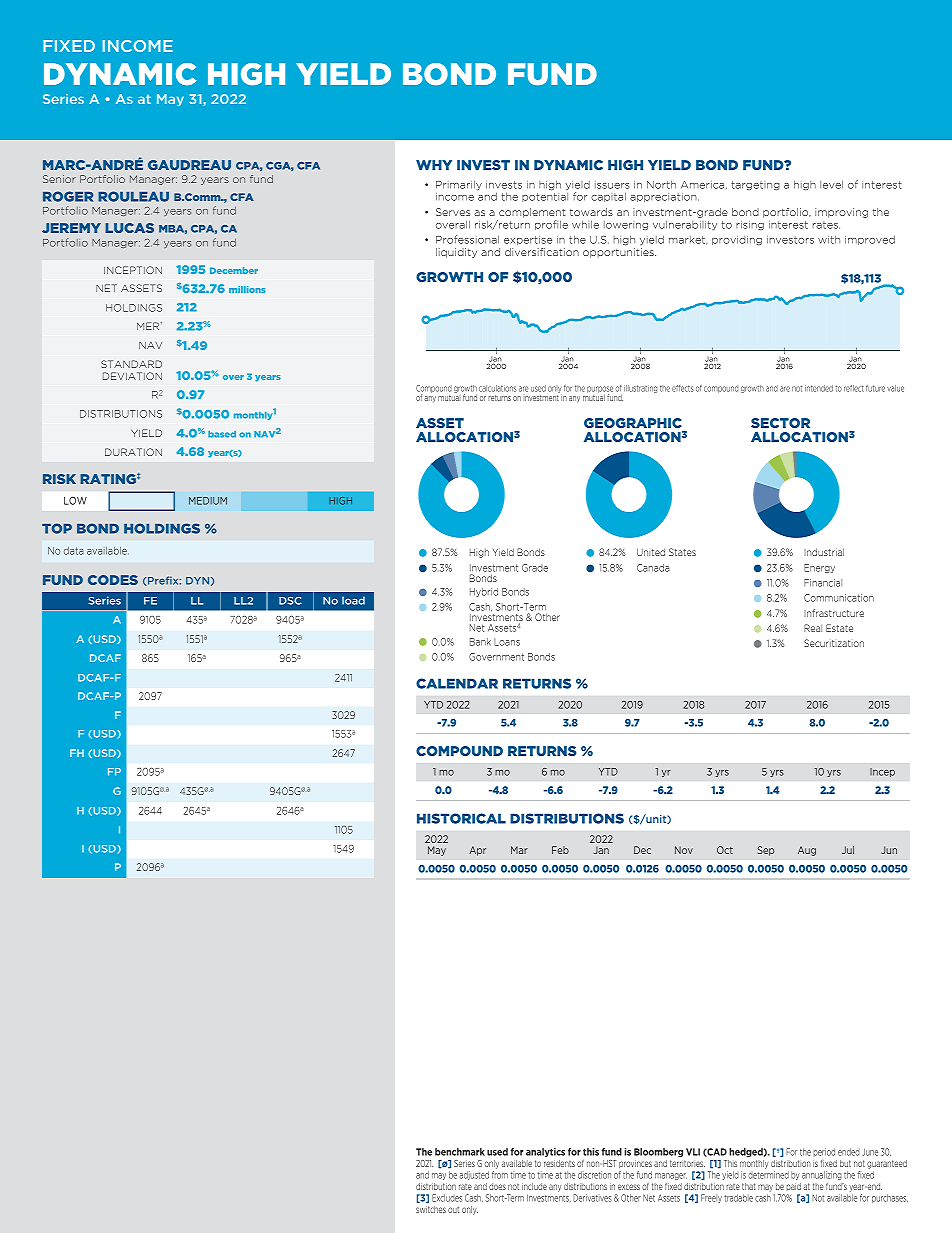  Describe the element at coordinates (113, 580) in the screenshot. I see `CODES` at that location.
